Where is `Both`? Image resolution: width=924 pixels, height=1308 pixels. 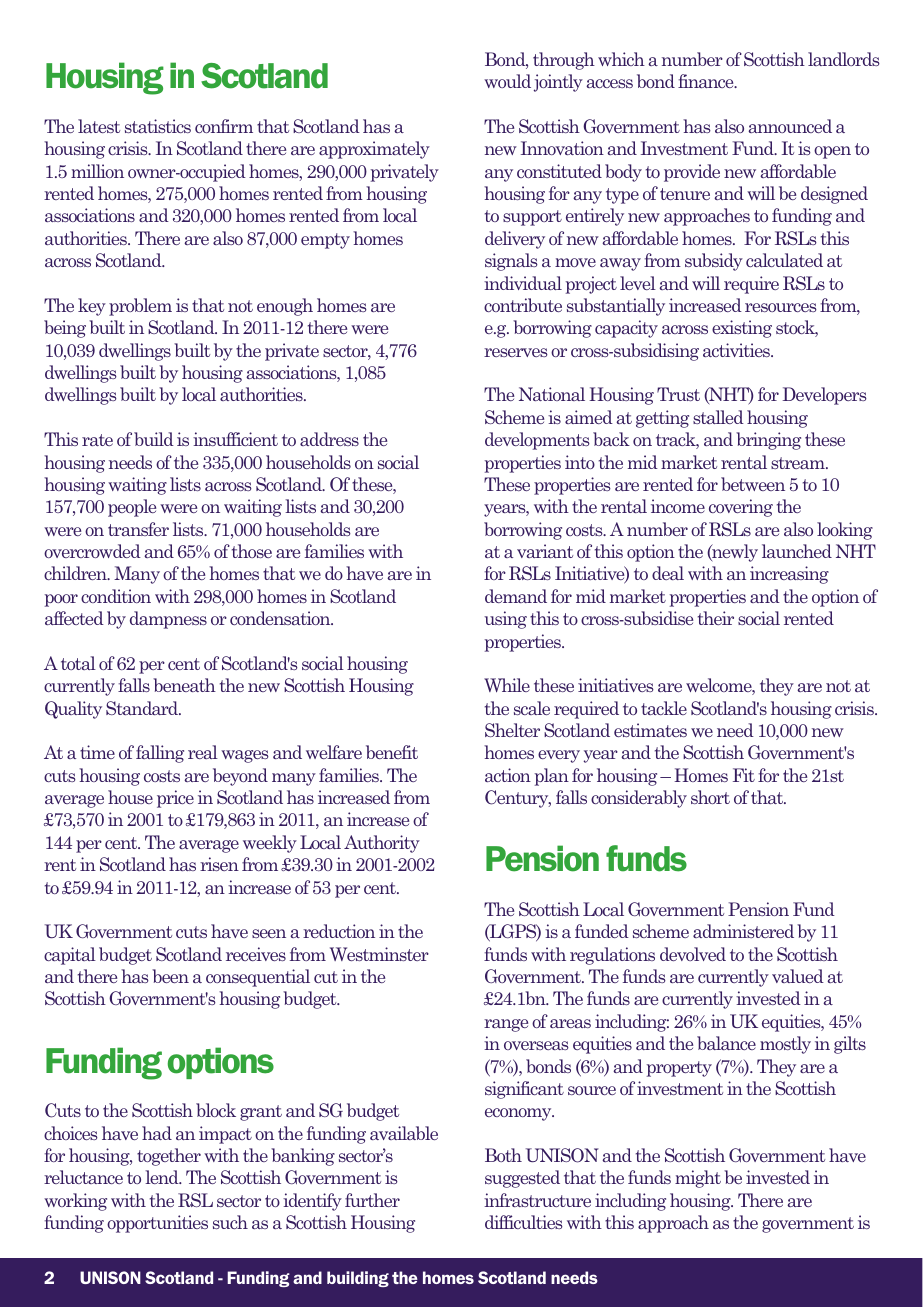
Both is located at coordinates (503, 1155).
